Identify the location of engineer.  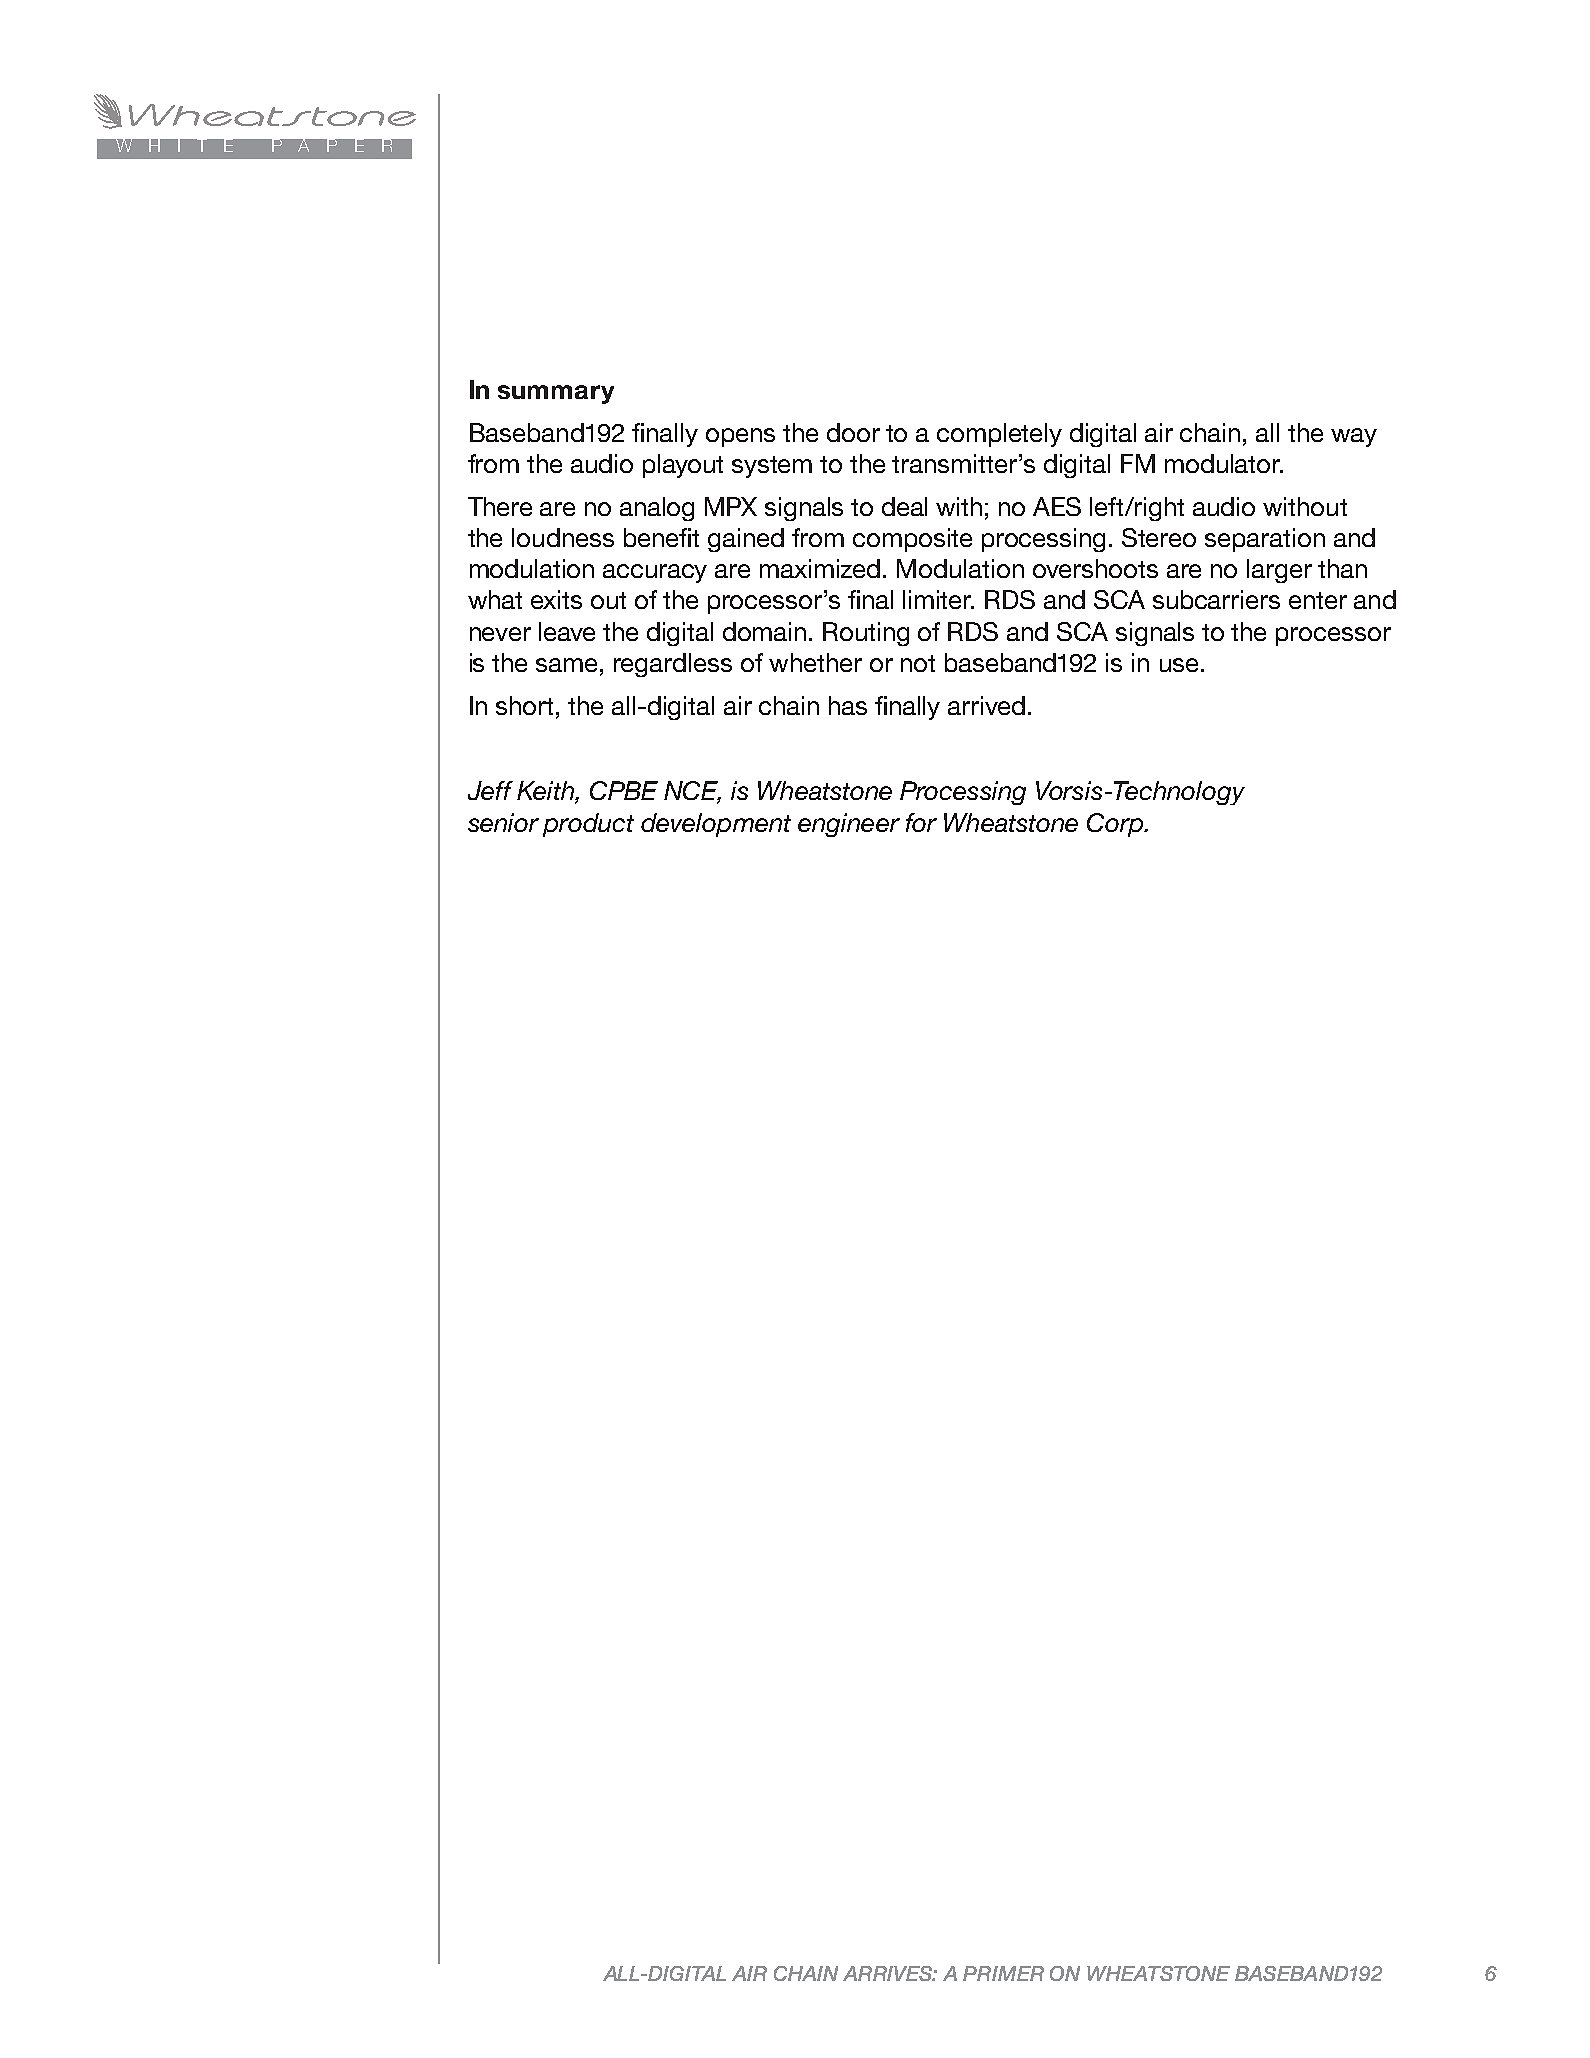
(849, 825).
